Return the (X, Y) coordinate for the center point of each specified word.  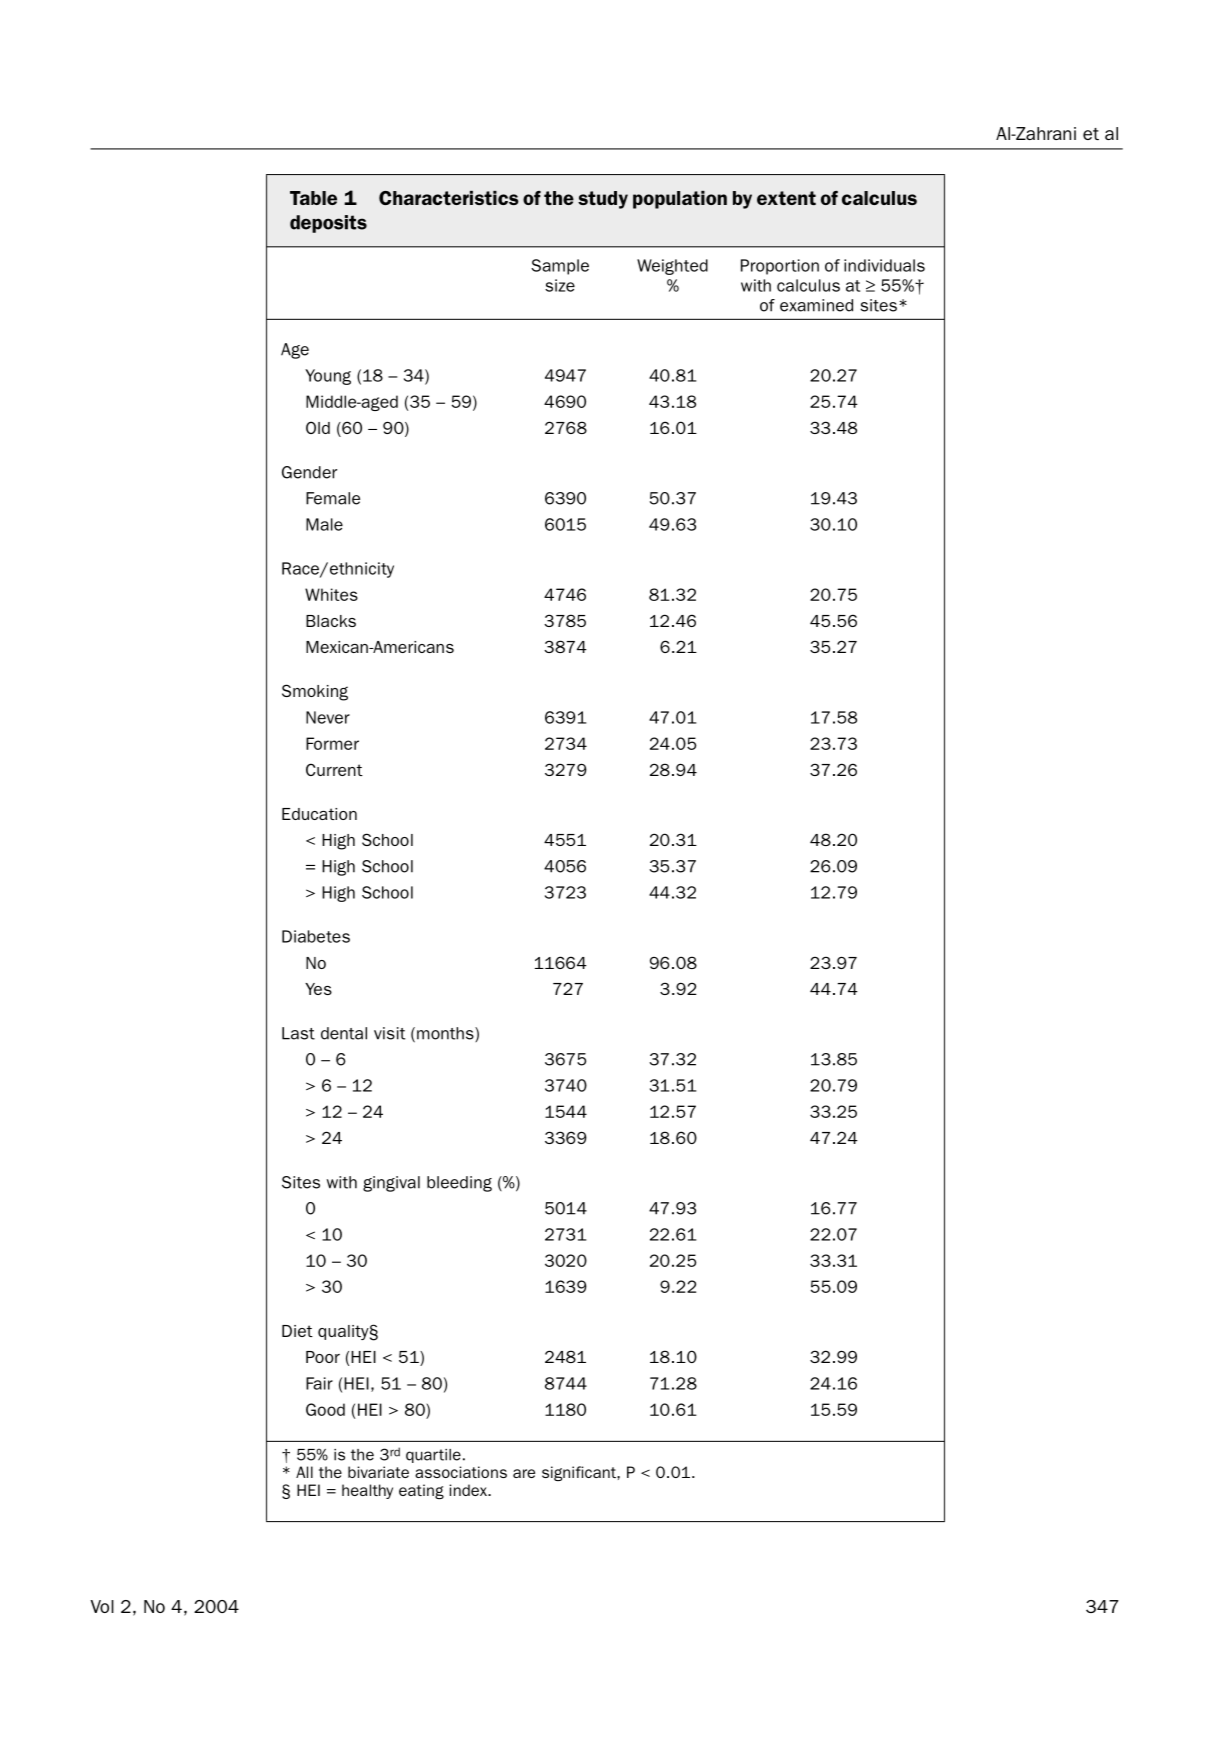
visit (389, 1033)
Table (313, 198)
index (469, 1490)
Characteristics (449, 198)
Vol (102, 1606)
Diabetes (316, 936)
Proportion (780, 267)
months (446, 1034)
